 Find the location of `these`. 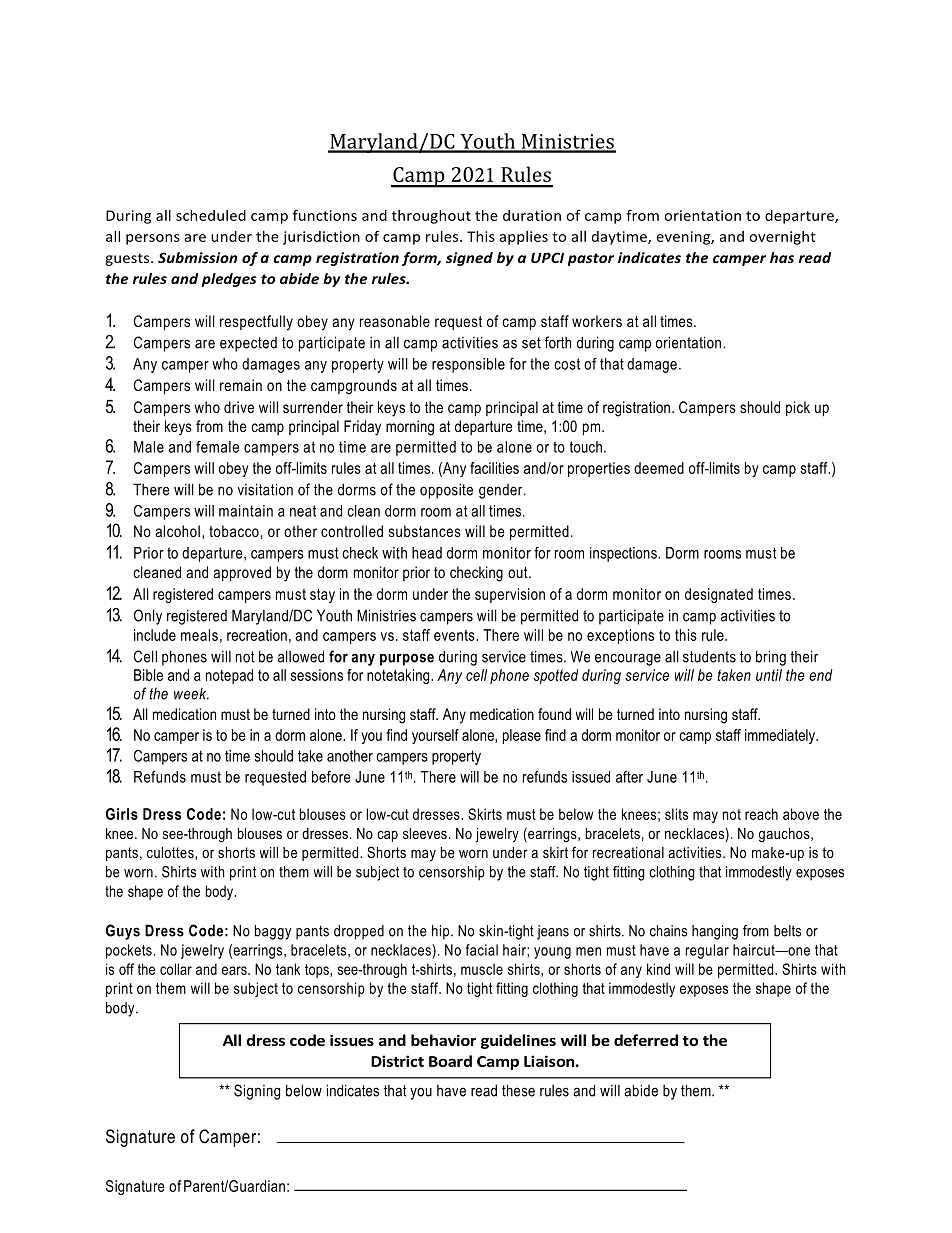

these is located at coordinates (518, 1090).
